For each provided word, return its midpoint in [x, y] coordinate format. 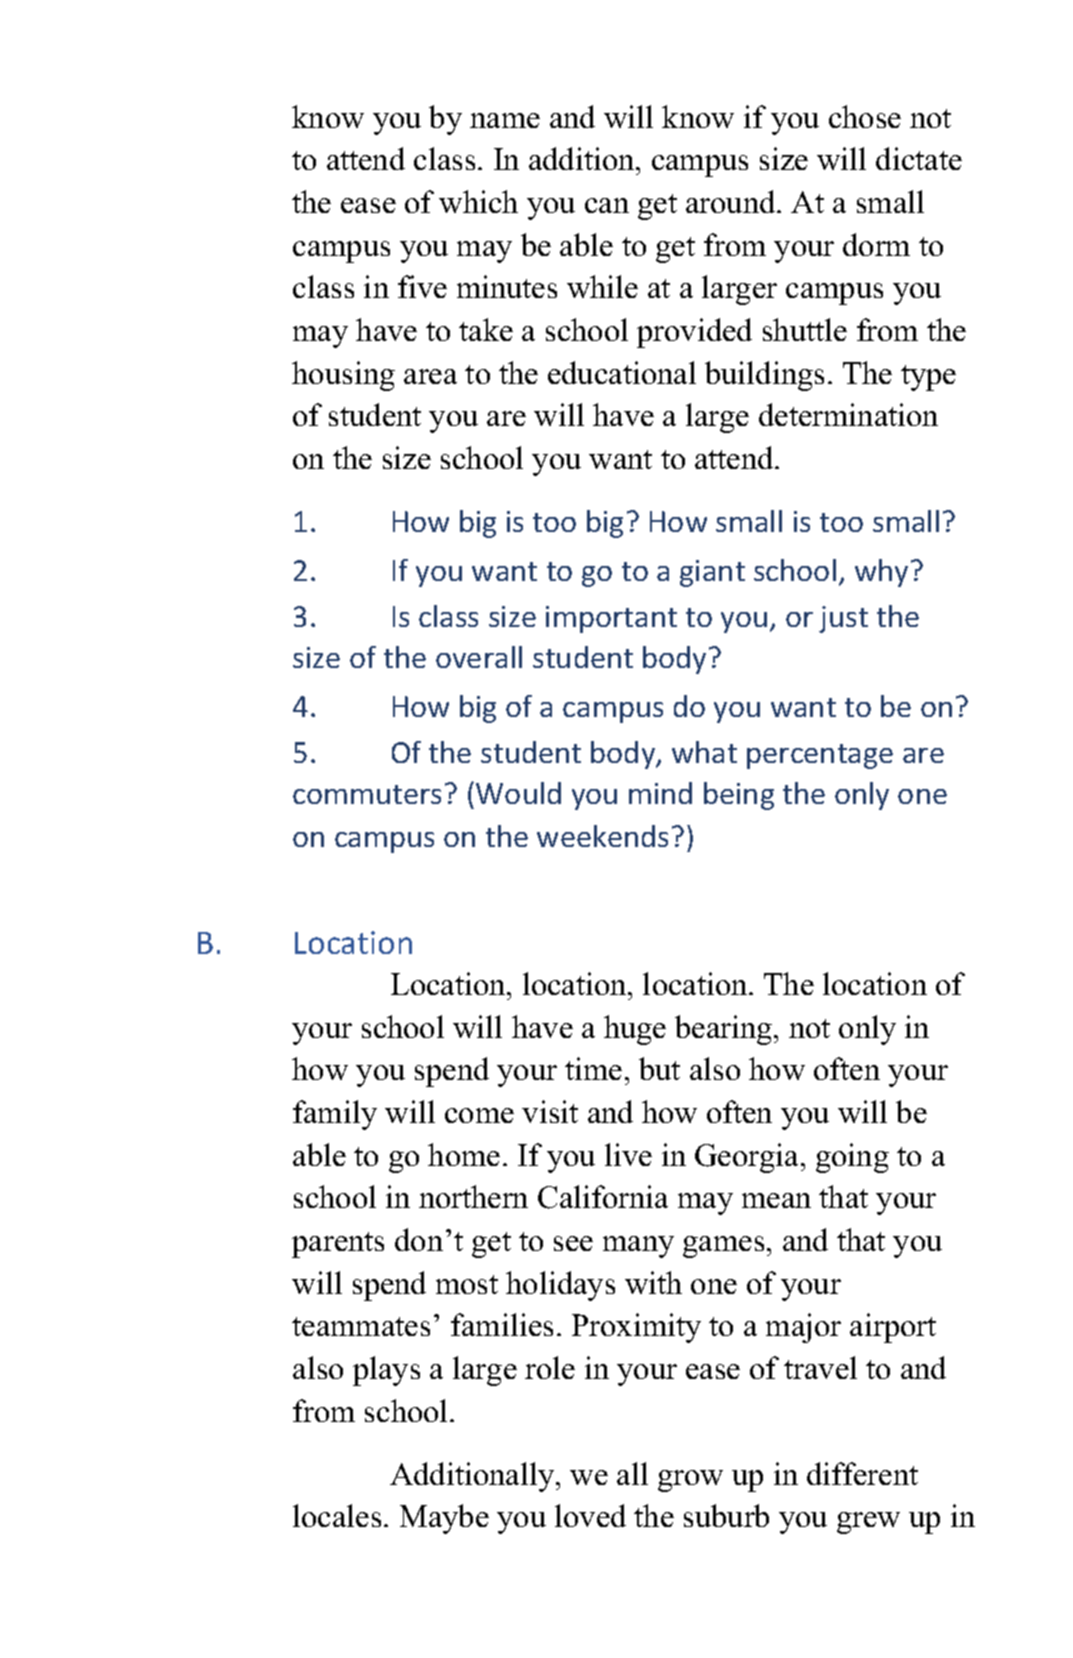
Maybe [444, 1519]
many [638, 1247]
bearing [725, 1030]
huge [635, 1030]
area [430, 376]
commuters [367, 794]
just [843, 619]
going [852, 1158]
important [611, 619]
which [478, 201]
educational [622, 372]
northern [473, 1196]
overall [479, 657]
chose [865, 116]
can [607, 205]
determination [848, 414]
